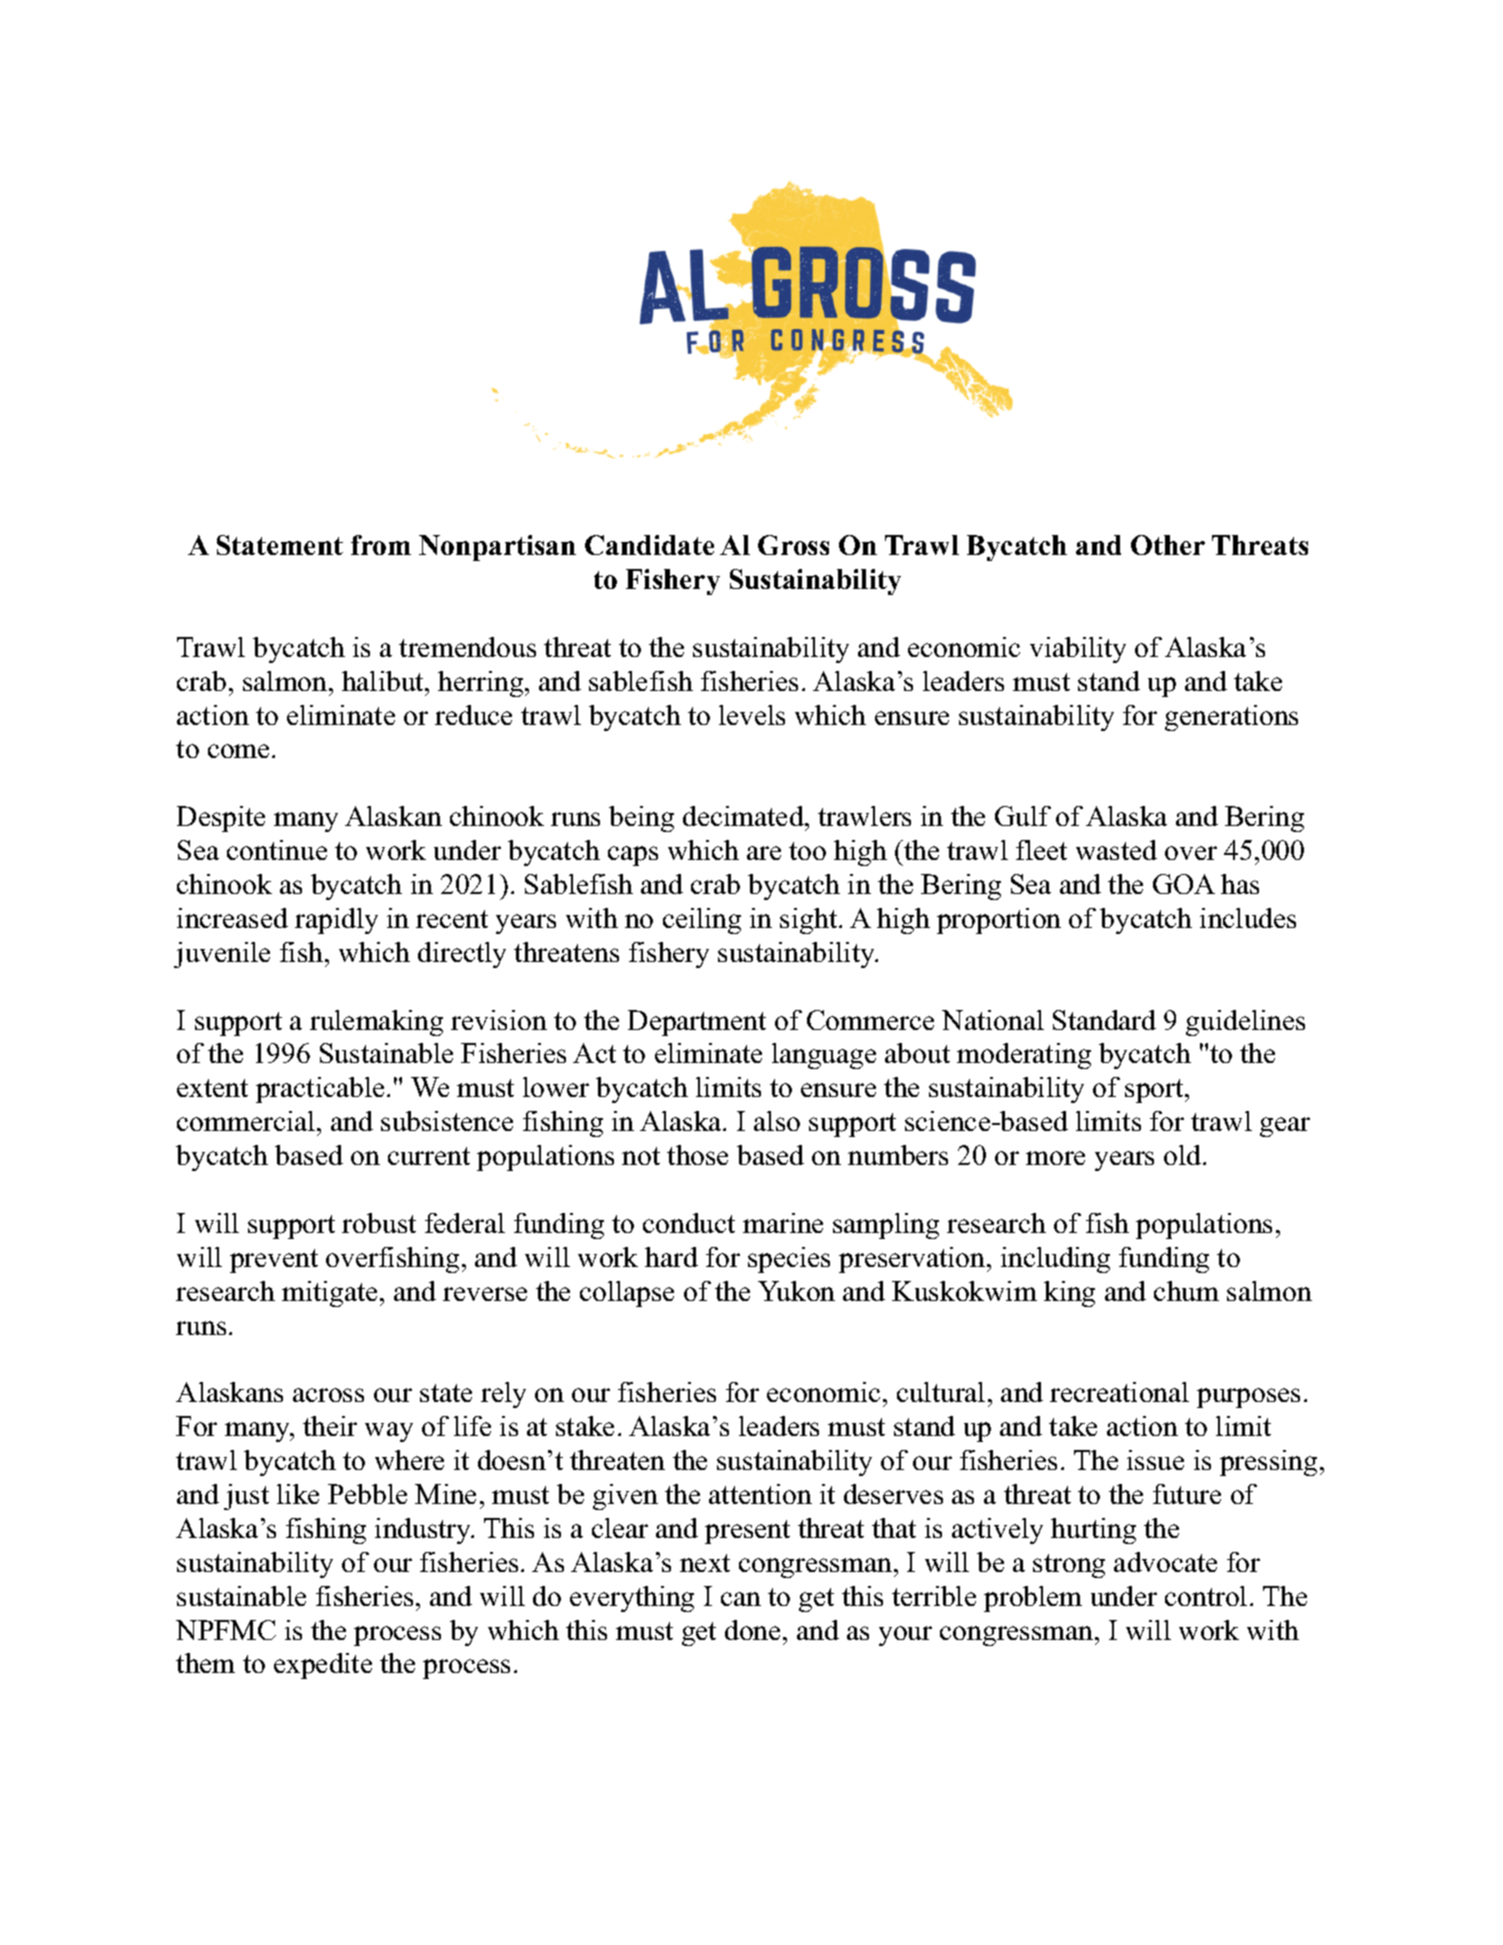  I want to click on sport, so click(1154, 1091).
